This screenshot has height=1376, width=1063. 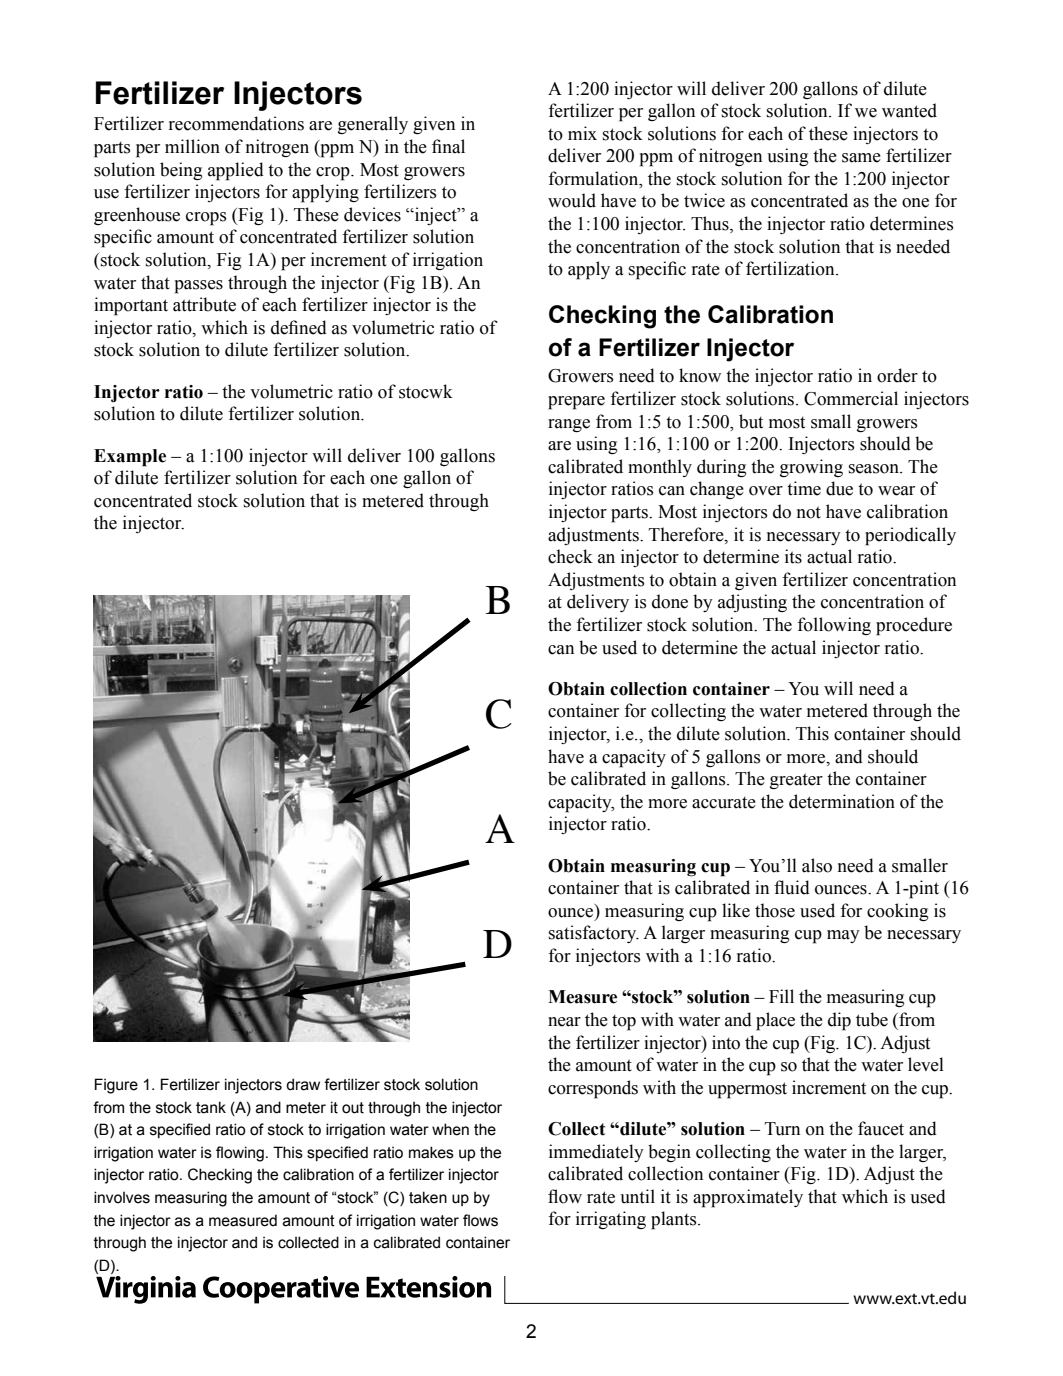 What do you see at coordinates (670, 601) in the screenshot?
I see `done` at bounding box center [670, 601].
